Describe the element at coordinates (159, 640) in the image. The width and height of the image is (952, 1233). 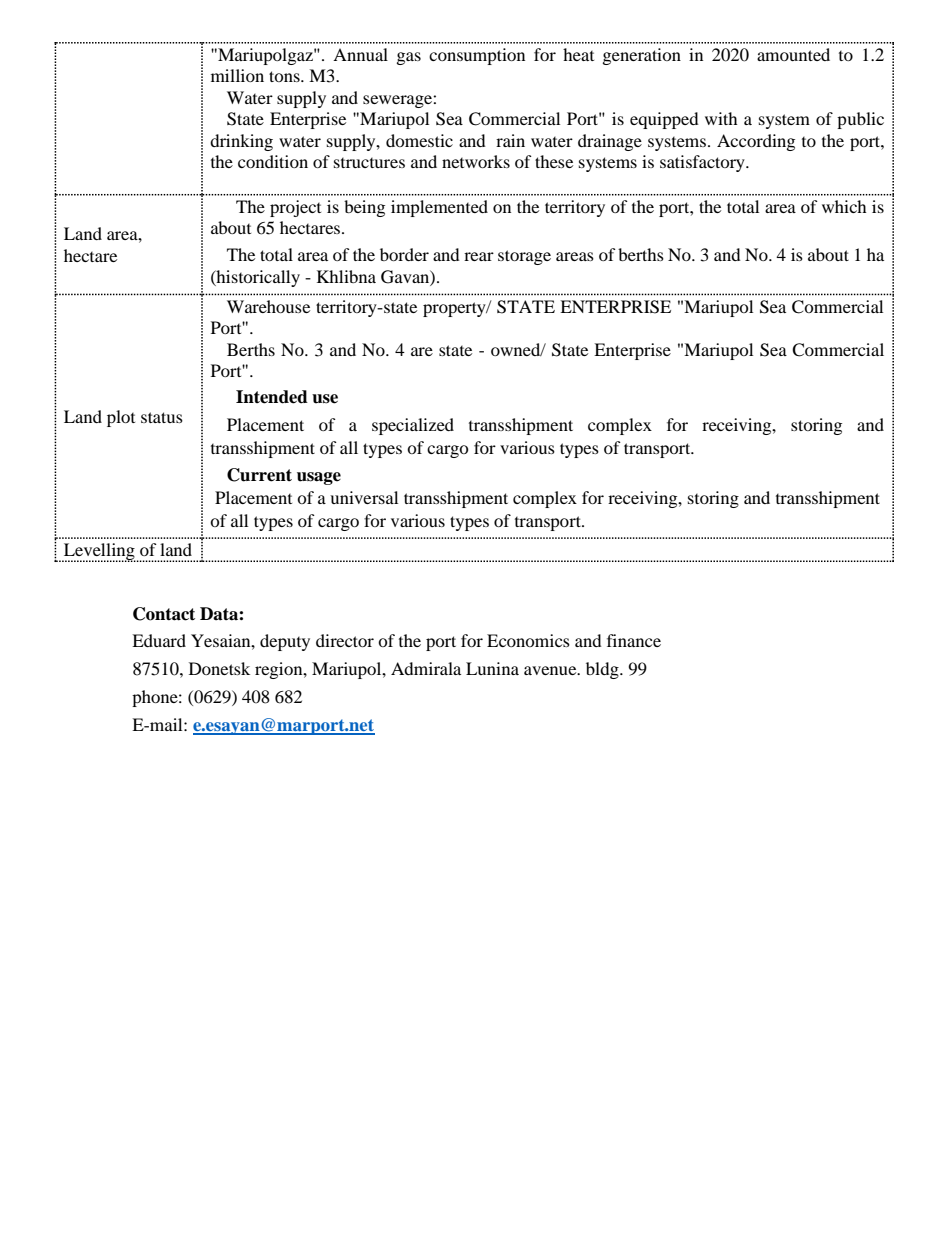
I see `Eduard` at that location.
